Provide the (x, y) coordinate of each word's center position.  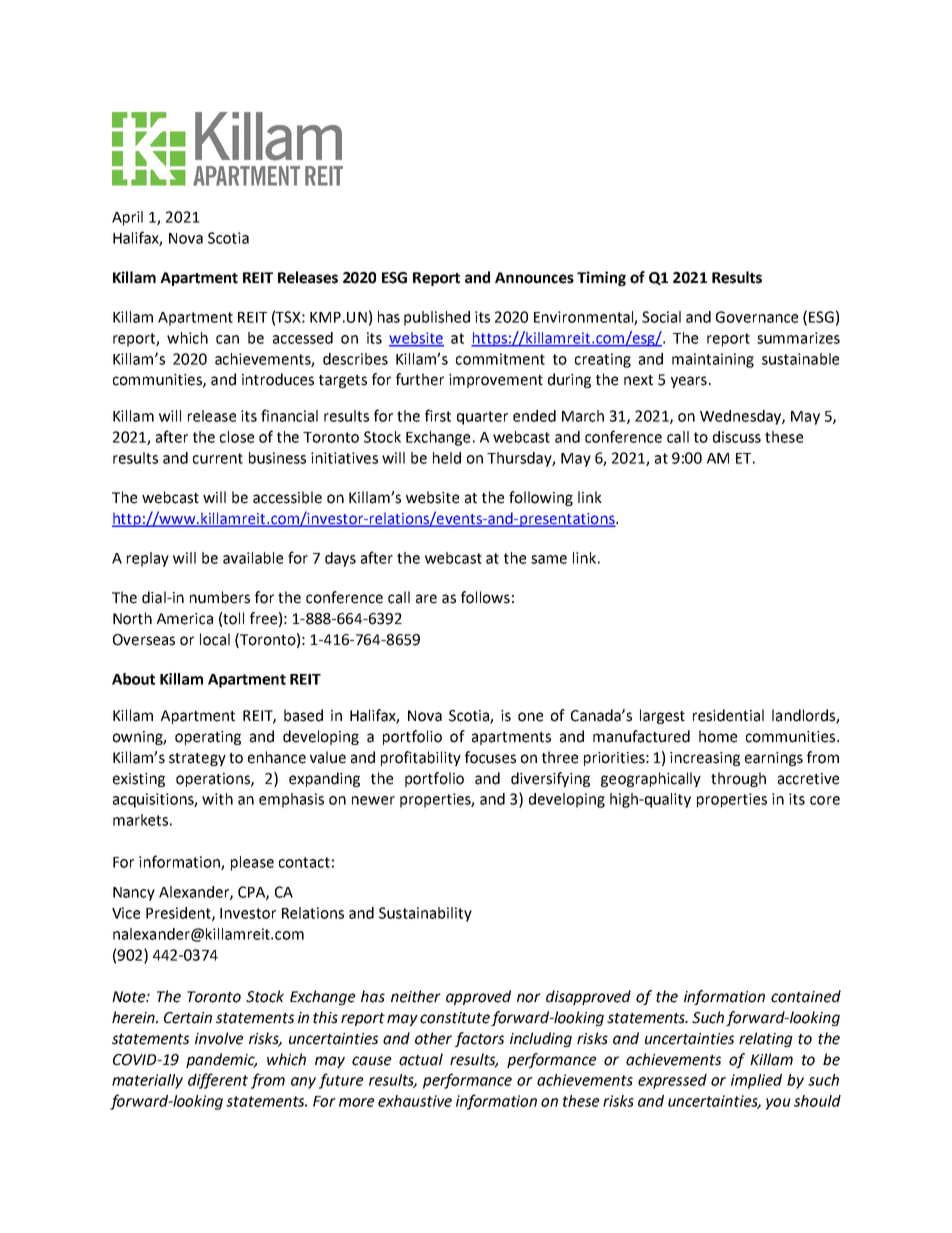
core (825, 800)
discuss (737, 437)
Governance (757, 317)
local (215, 639)
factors (479, 1039)
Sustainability (425, 914)
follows (485, 597)
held (447, 458)
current (218, 458)
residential (728, 715)
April (127, 218)
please (252, 863)
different (218, 1081)
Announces (534, 278)
